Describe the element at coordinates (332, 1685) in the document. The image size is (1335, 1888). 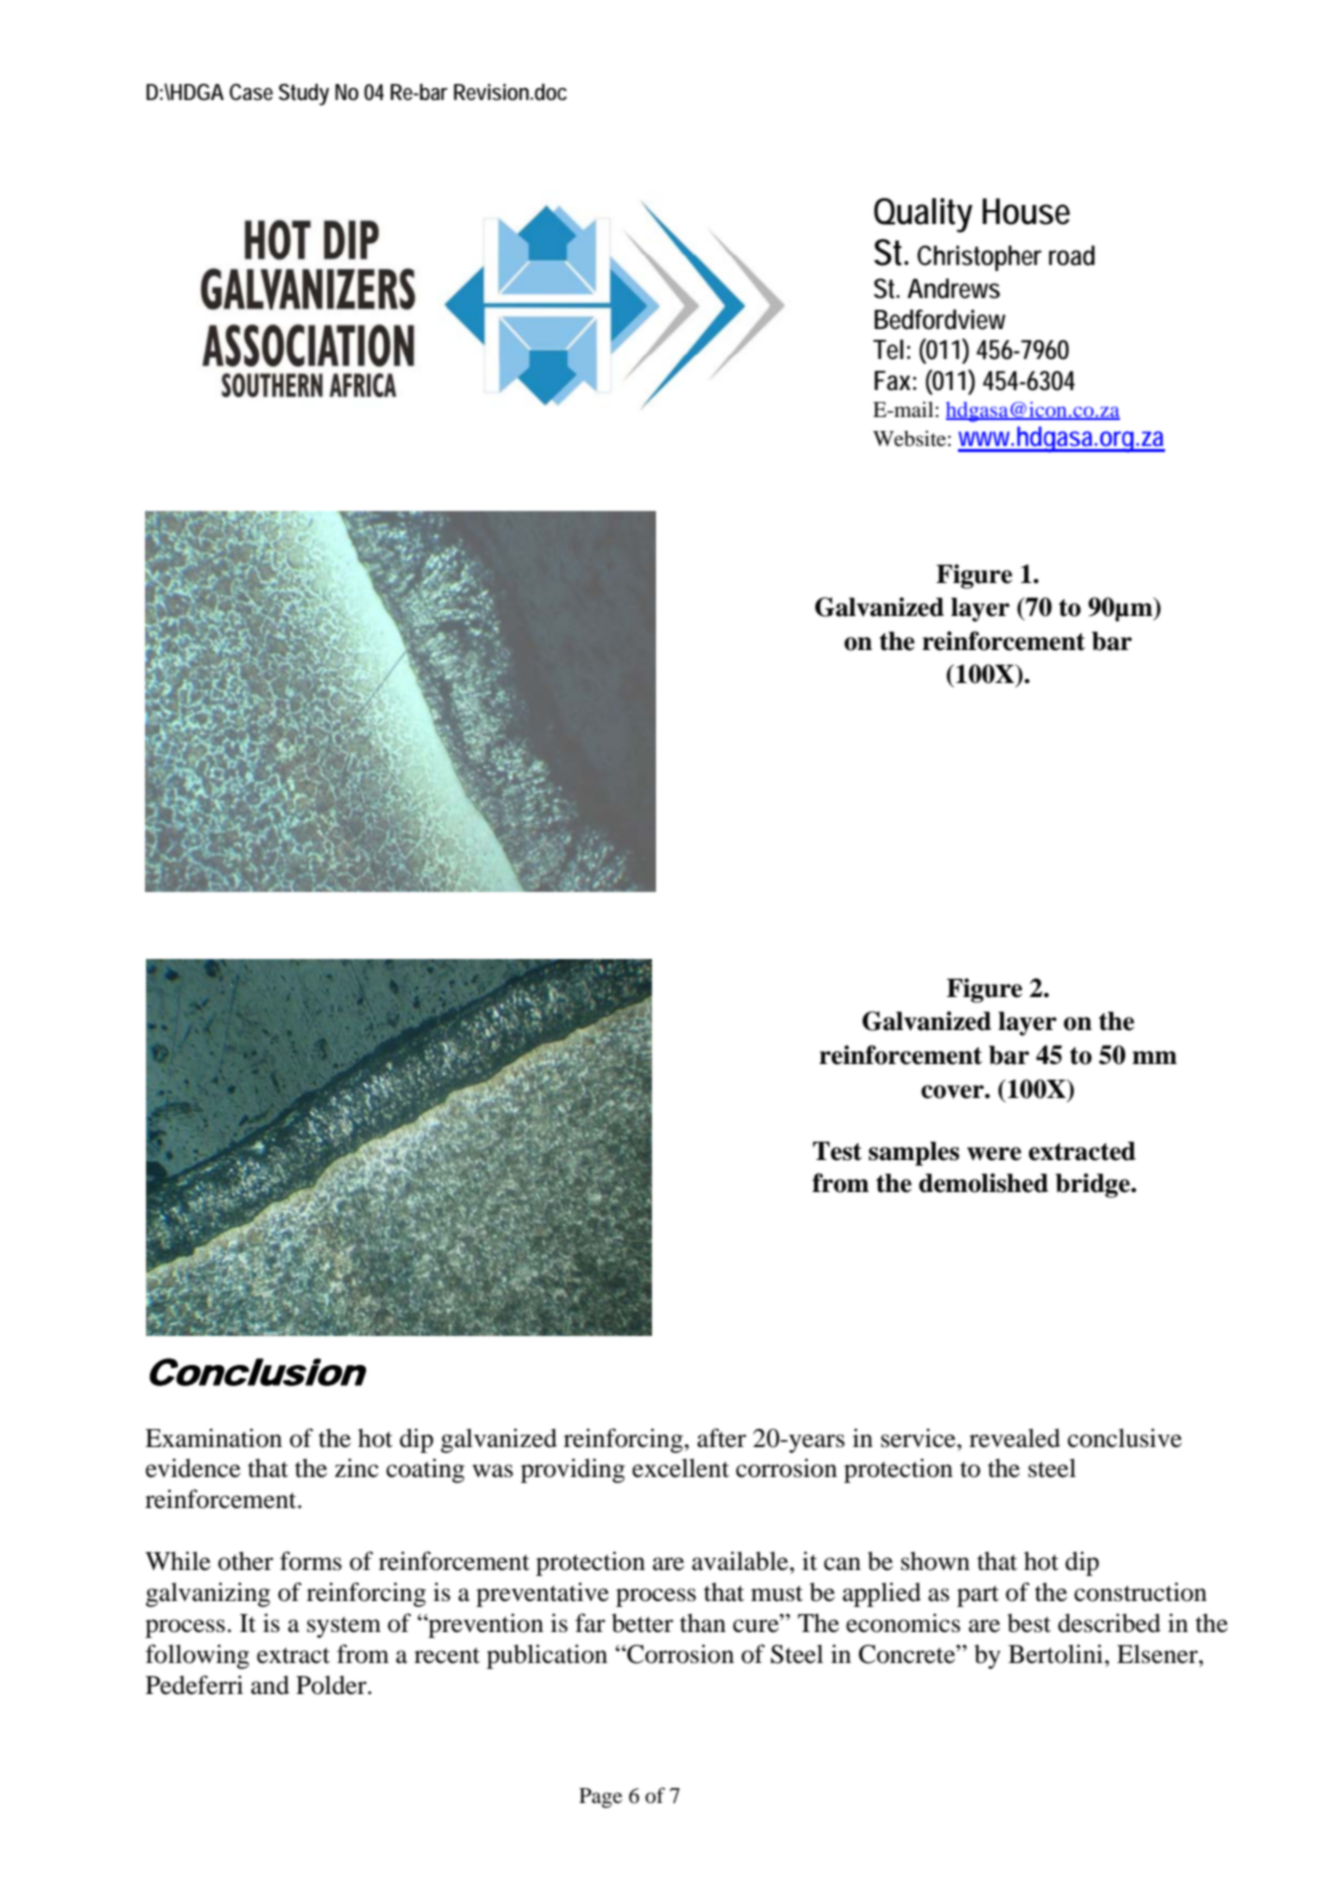
I see `Polder` at that location.
